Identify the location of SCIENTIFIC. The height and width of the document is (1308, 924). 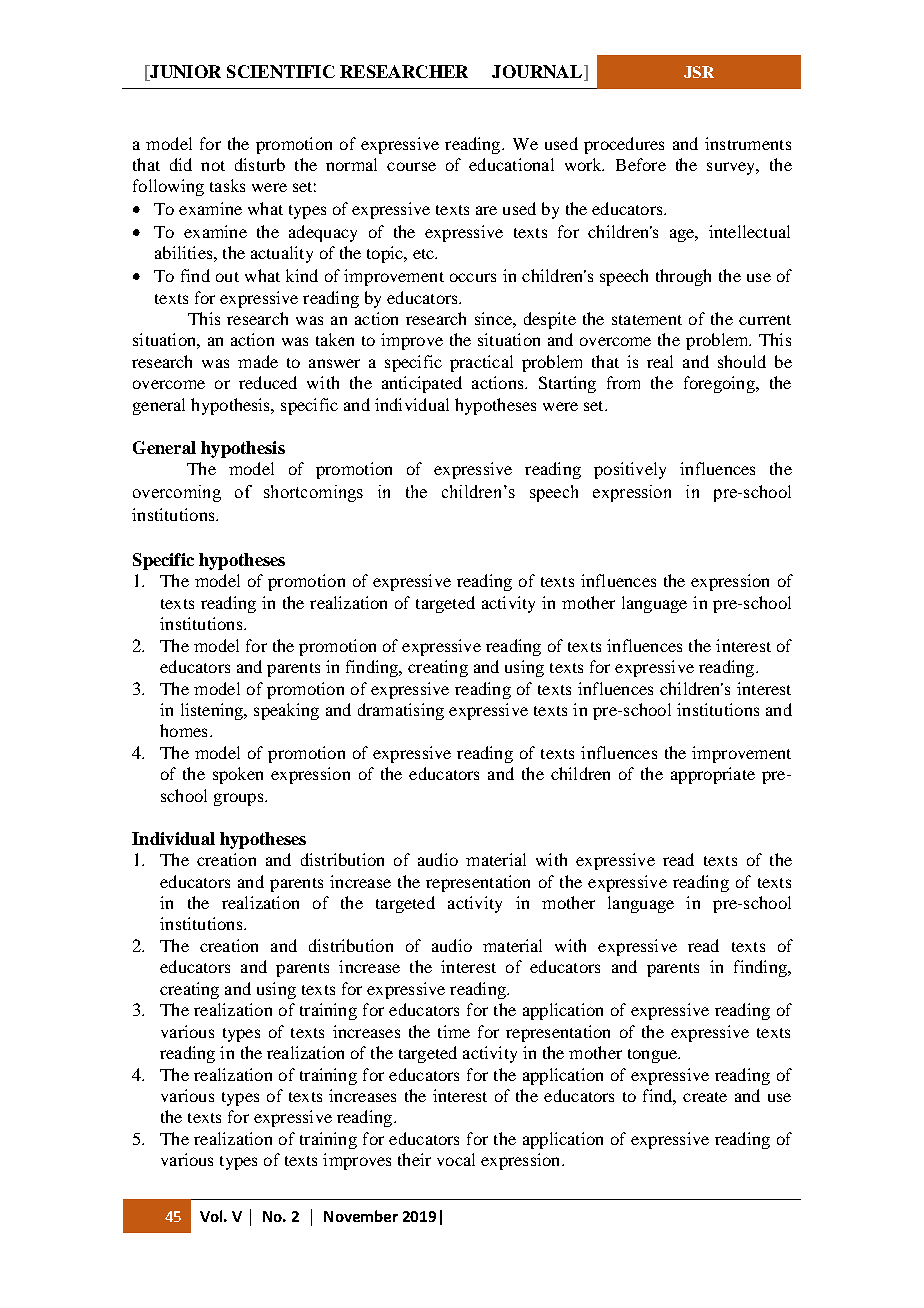
(281, 71).
